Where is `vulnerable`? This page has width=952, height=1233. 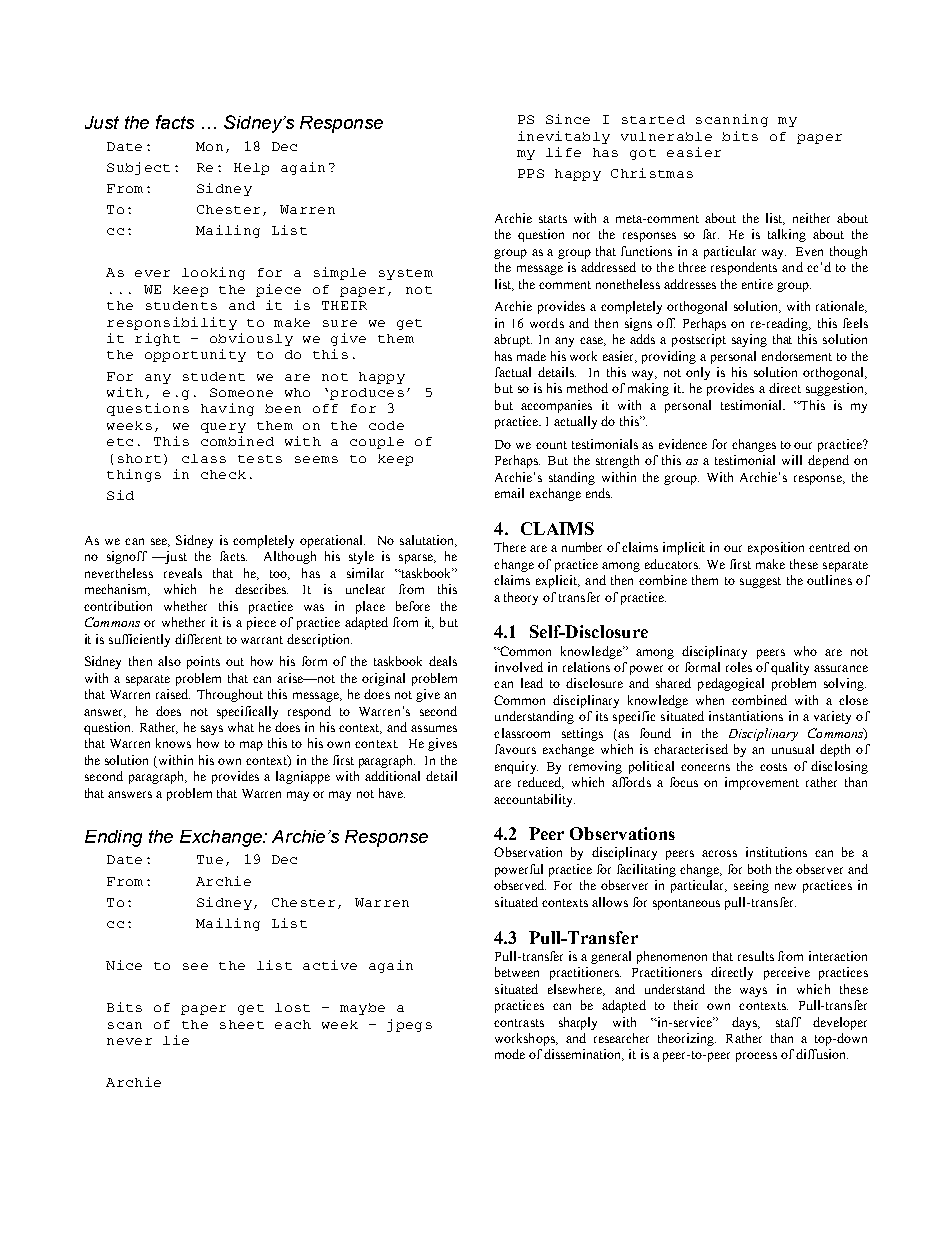
vulnerable is located at coordinates (666, 136).
